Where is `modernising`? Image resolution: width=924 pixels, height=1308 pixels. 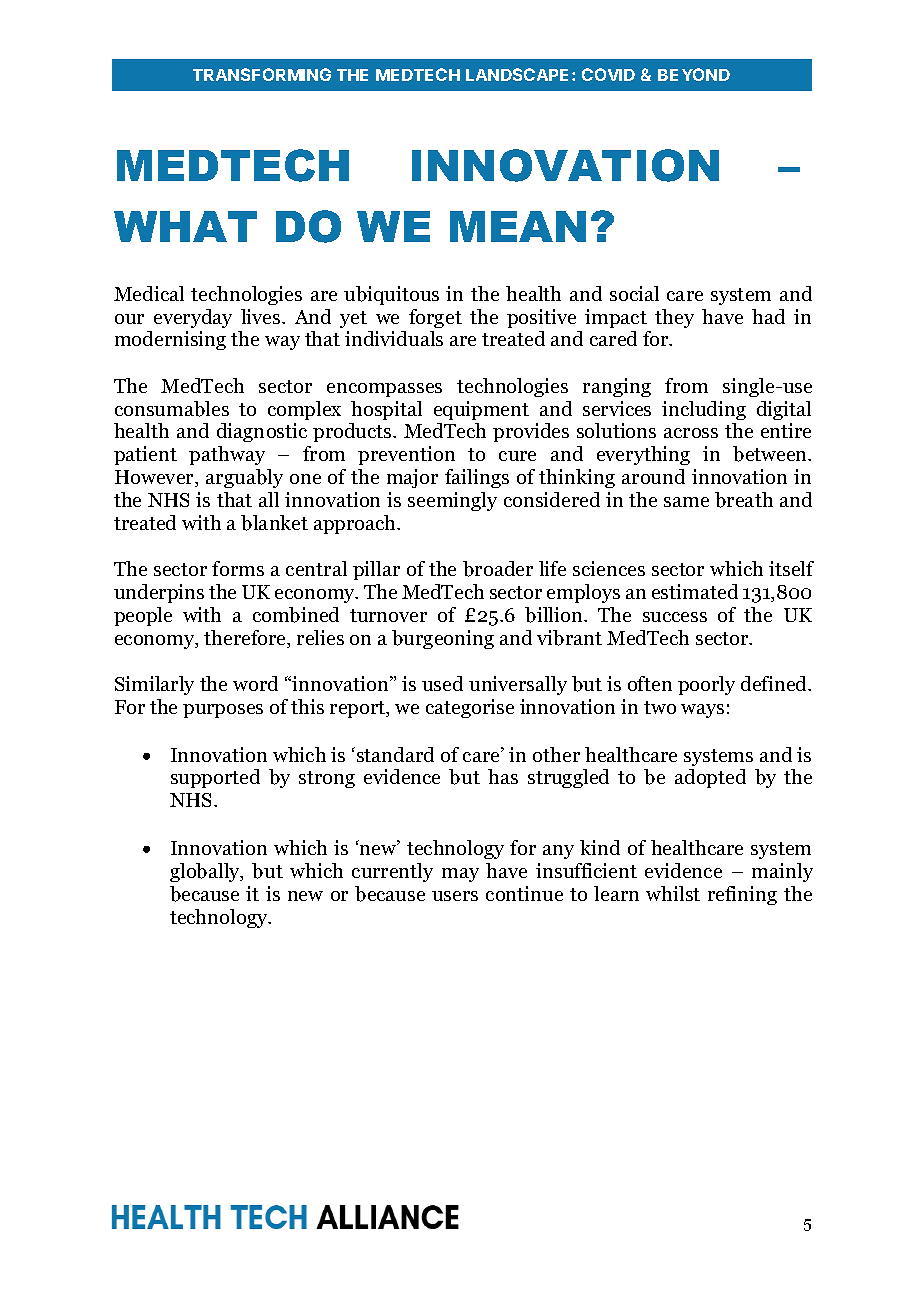 modernising is located at coordinates (170, 340).
